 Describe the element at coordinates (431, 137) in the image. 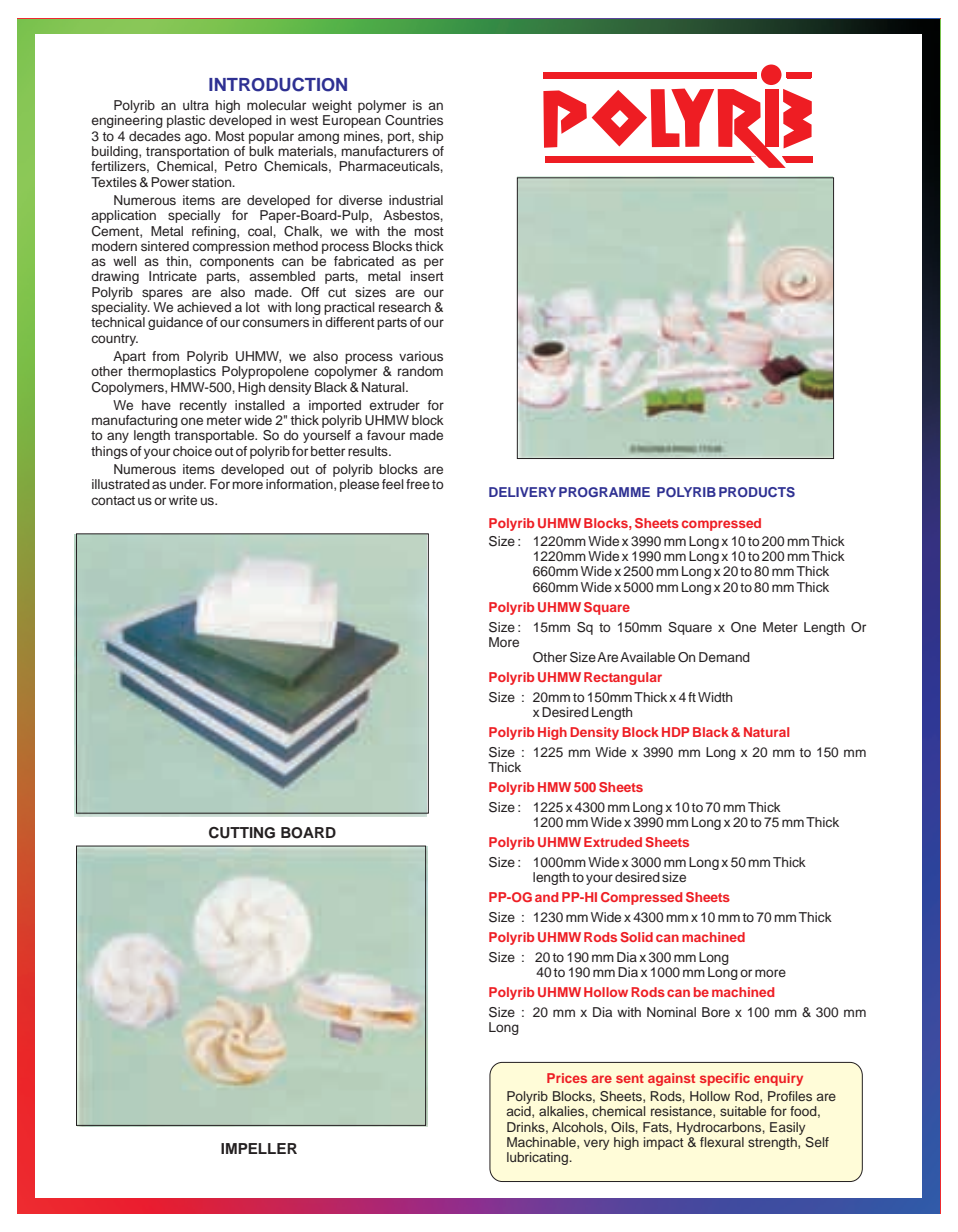

I see `ship` at that location.
